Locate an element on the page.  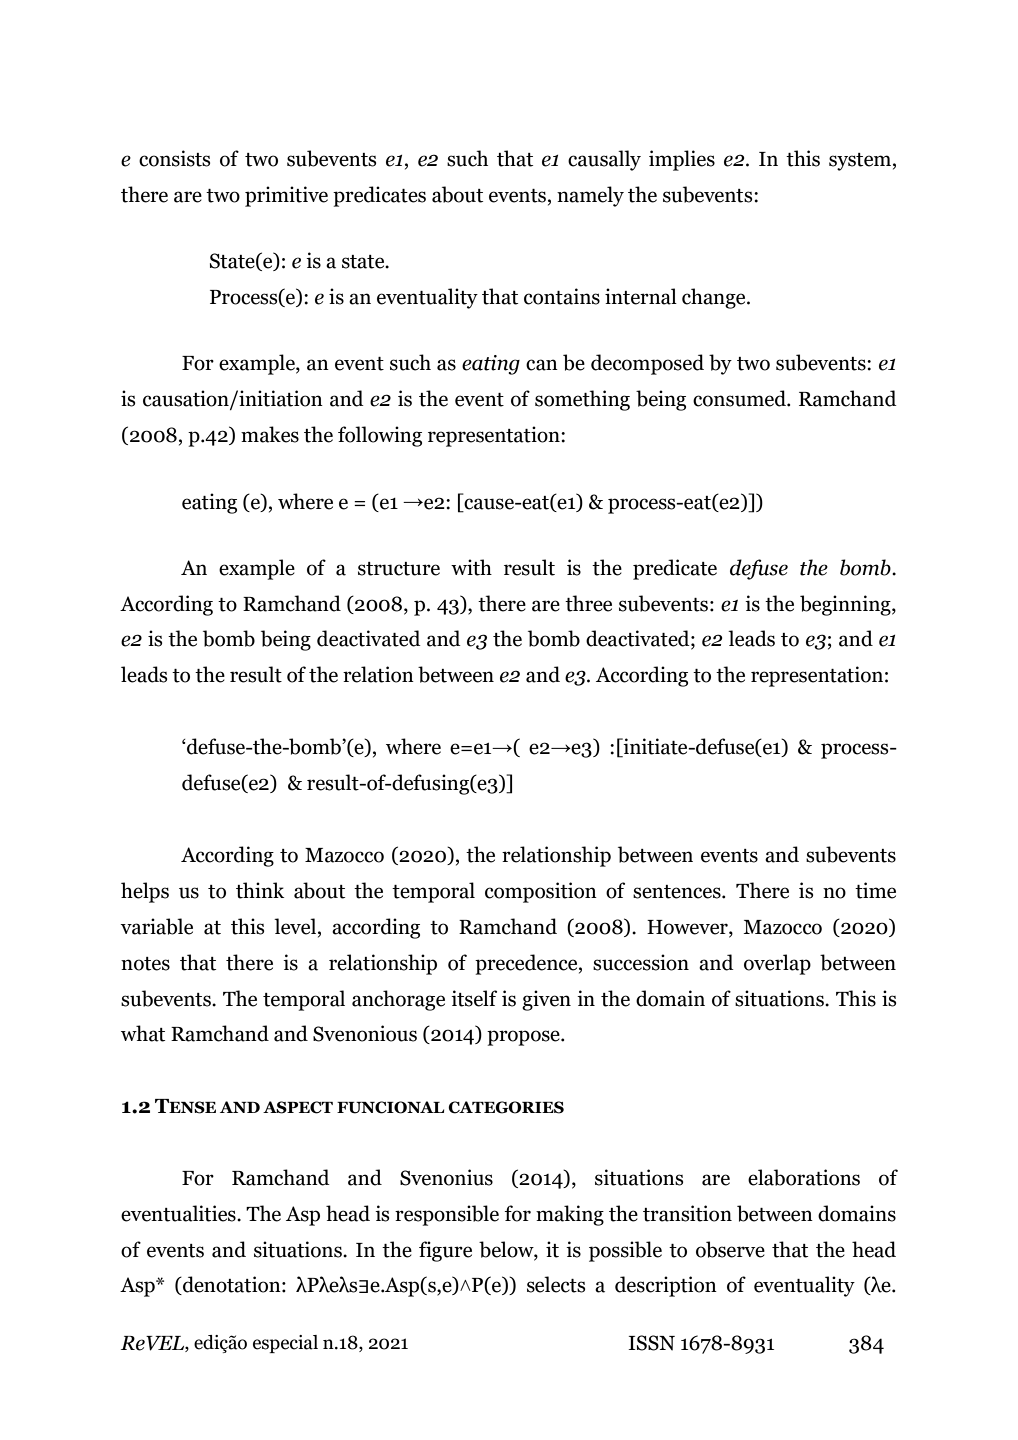
primitive is located at coordinates (286, 196).
